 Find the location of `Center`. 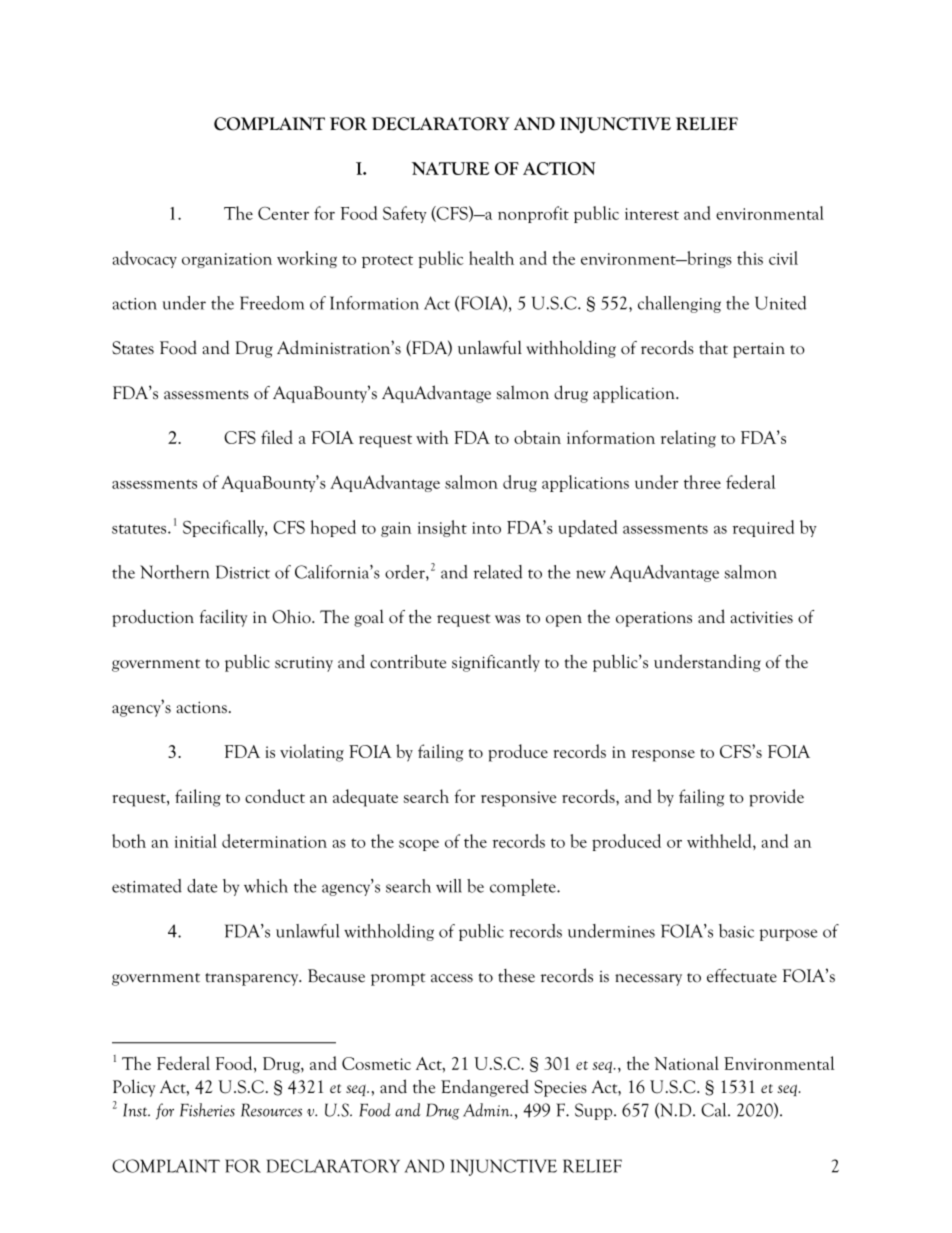

Center is located at coordinates (283, 213).
